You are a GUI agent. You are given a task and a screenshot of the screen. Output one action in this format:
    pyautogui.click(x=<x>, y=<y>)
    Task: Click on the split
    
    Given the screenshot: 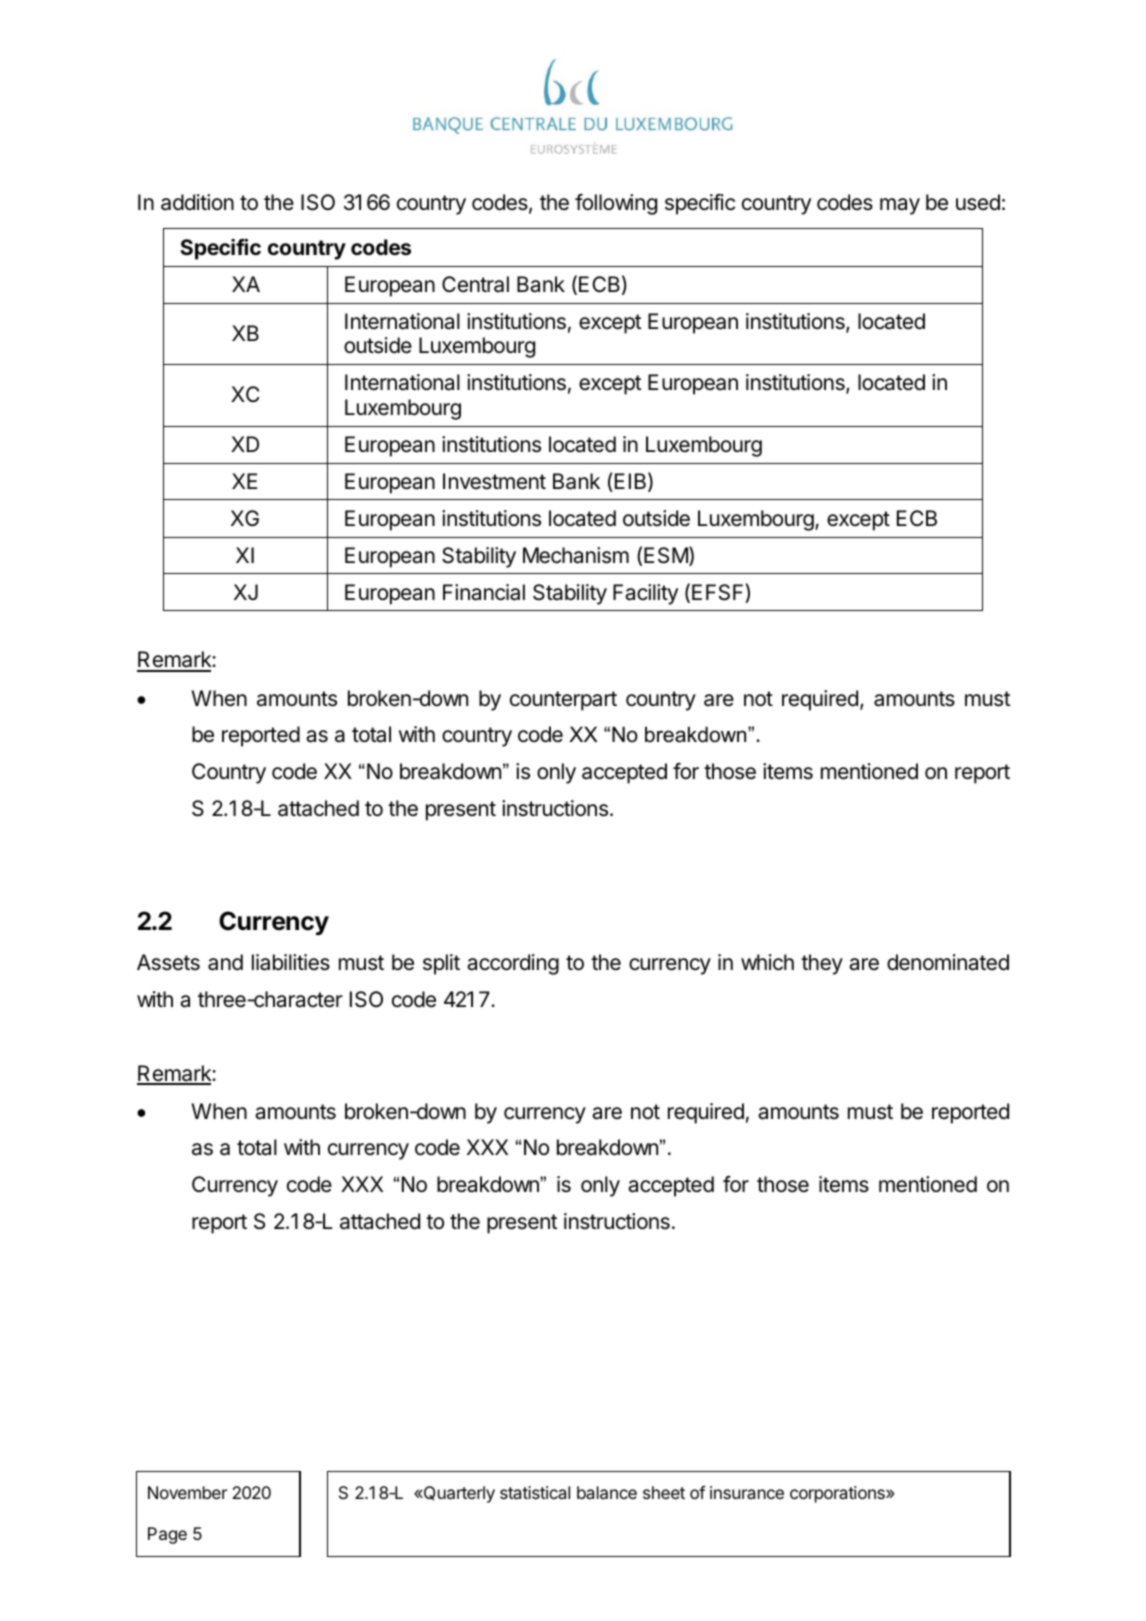 What is the action you would take?
    pyautogui.click(x=441, y=964)
